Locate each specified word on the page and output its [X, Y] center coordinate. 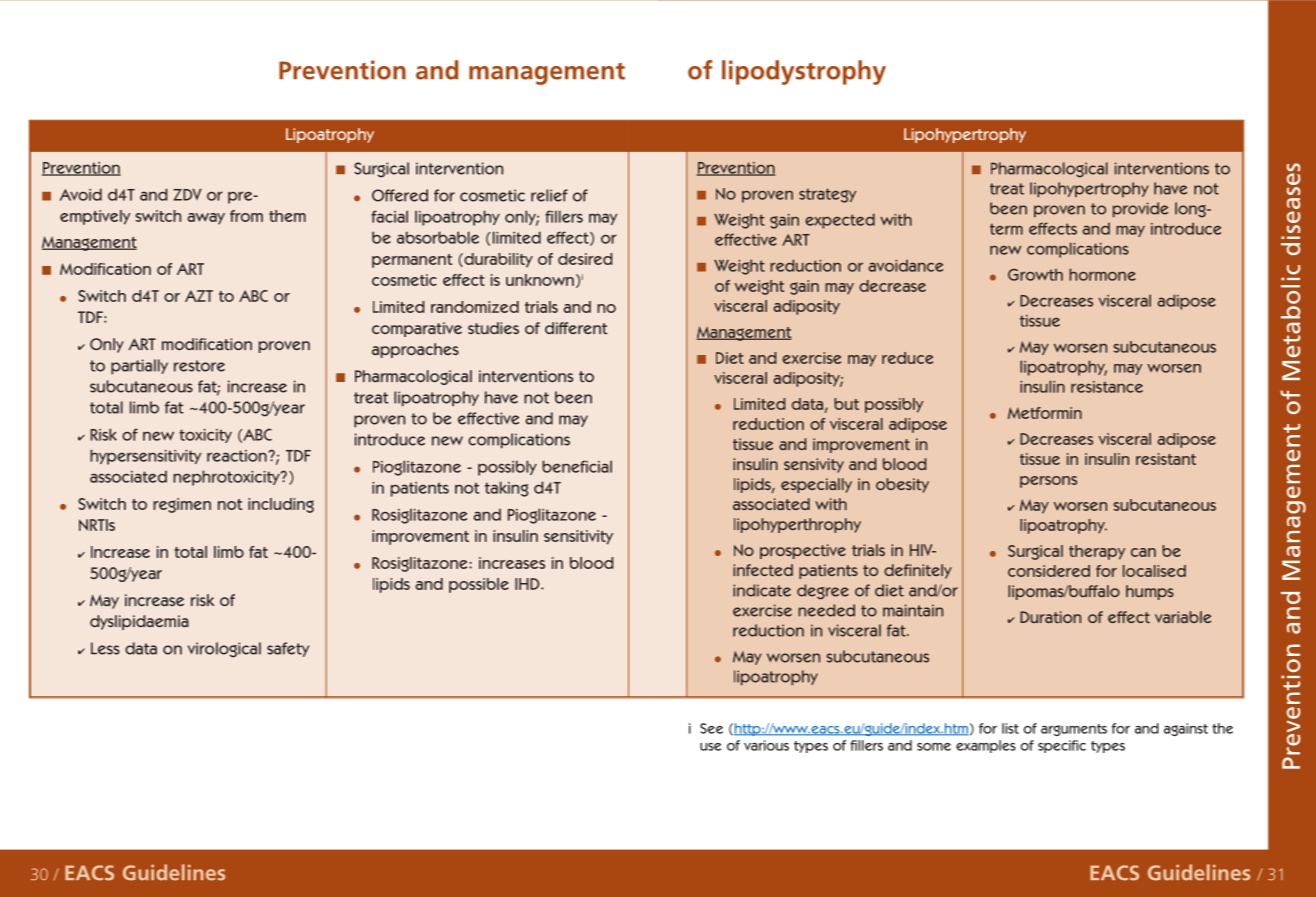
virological [224, 650]
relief [549, 195]
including [281, 505]
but [846, 404]
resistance [1107, 387]
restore [199, 366]
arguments [1074, 730]
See [711, 728]
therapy [1097, 552]
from [246, 216]
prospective [803, 551]
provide [1140, 209]
